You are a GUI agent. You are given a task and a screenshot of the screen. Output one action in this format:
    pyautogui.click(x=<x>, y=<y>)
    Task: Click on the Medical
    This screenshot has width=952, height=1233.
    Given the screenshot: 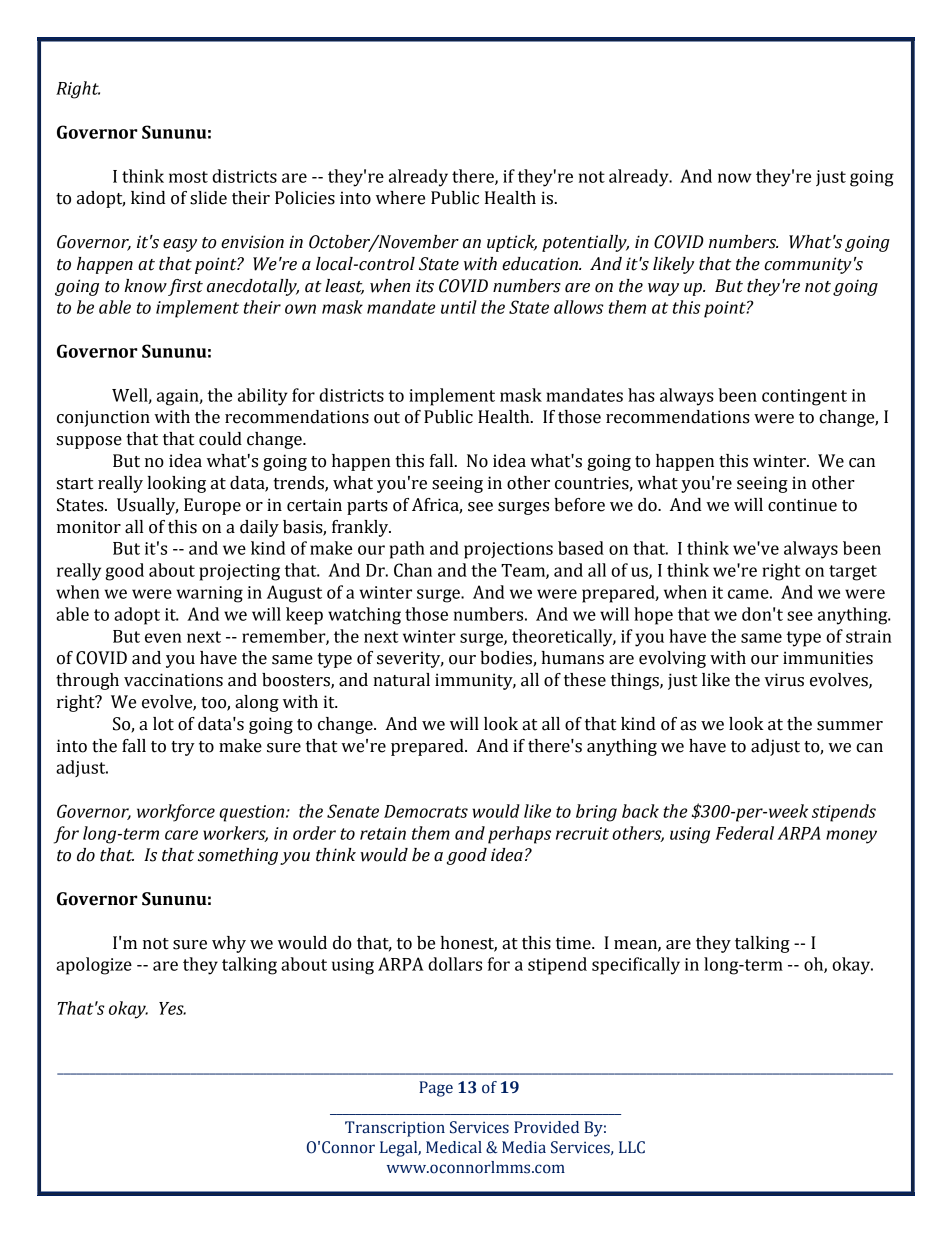 What is the action you would take?
    pyautogui.click(x=454, y=1147)
